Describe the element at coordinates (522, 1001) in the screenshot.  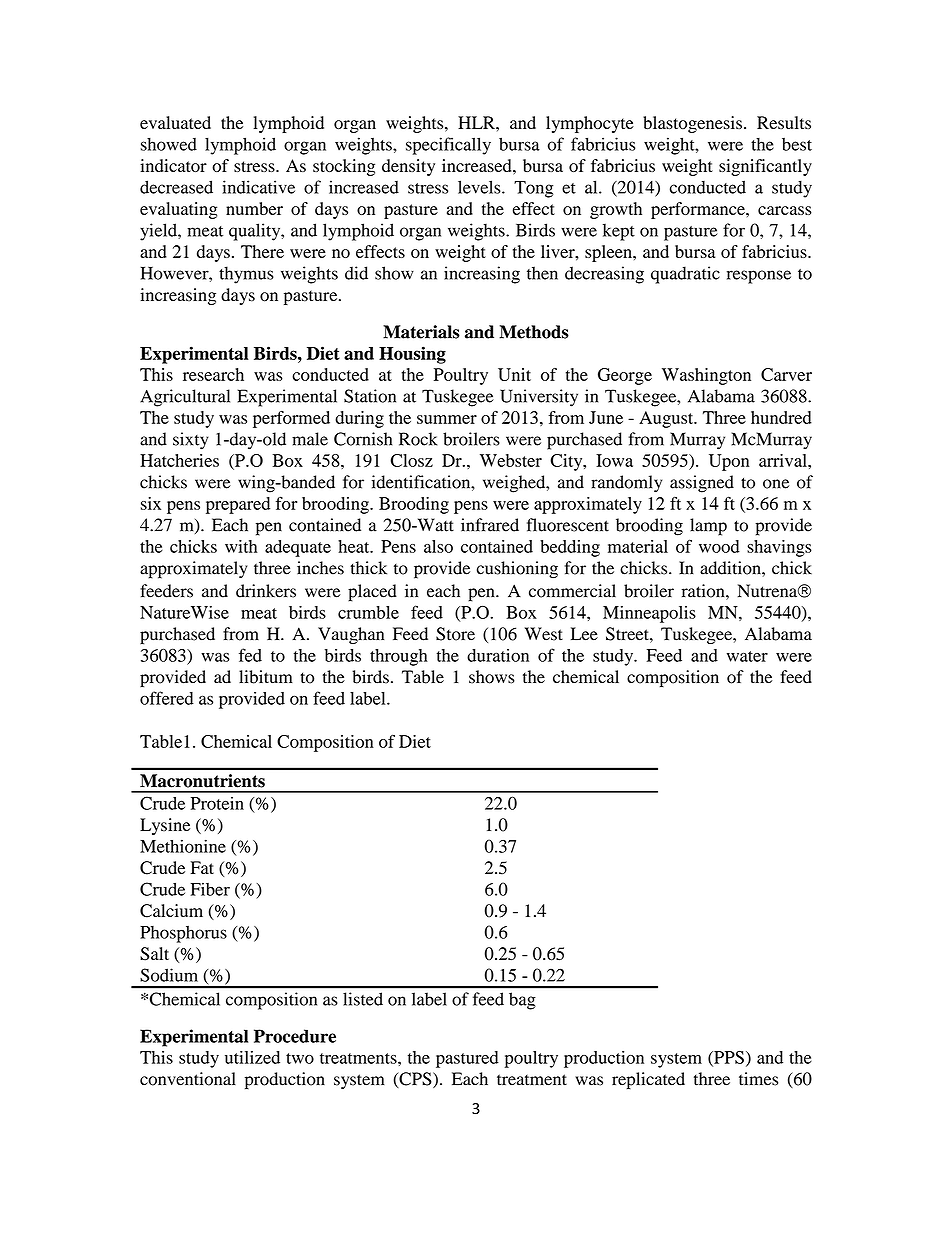
I see `bag` at that location.
